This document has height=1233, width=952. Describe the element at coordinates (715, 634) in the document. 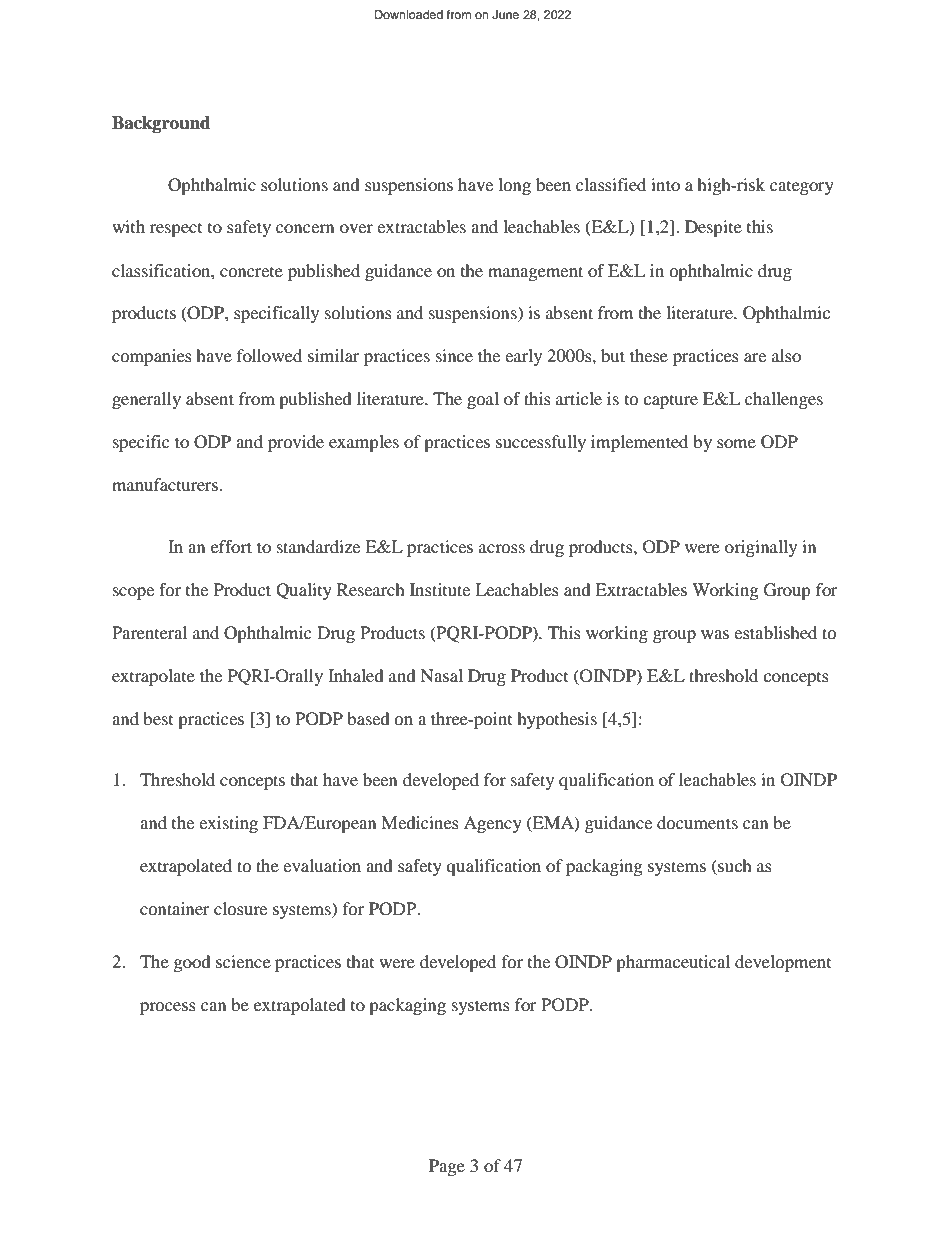

I see `was` at that location.
